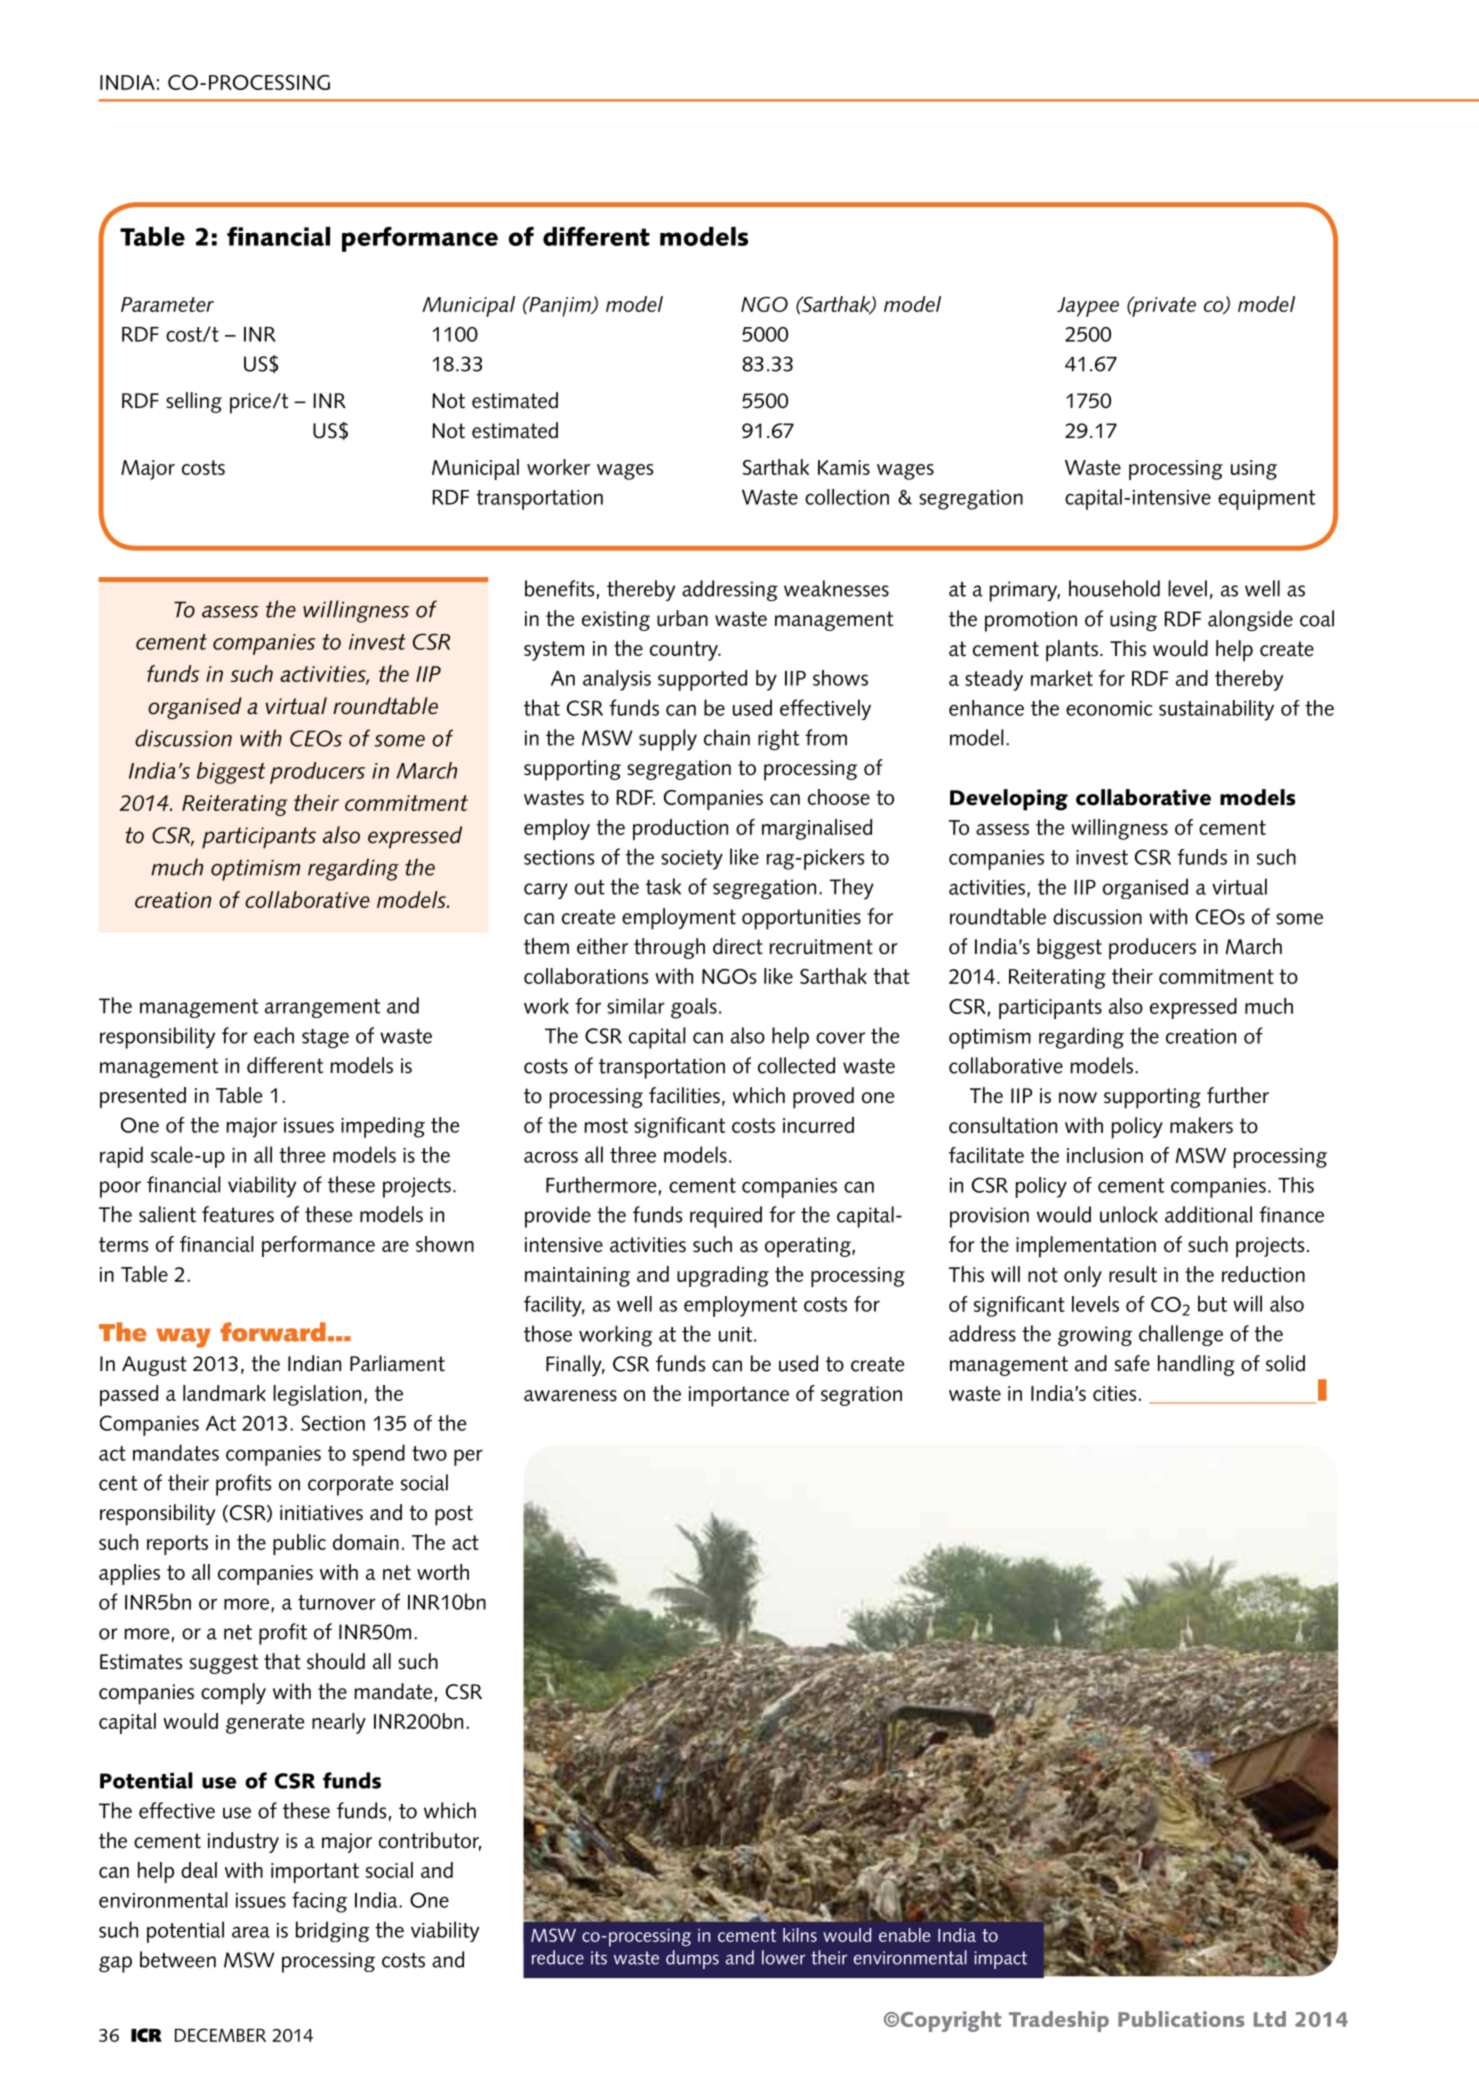 This page has width=1479, height=2091. Describe the element at coordinates (224, 1393) in the page. I see `landmark` at that location.
